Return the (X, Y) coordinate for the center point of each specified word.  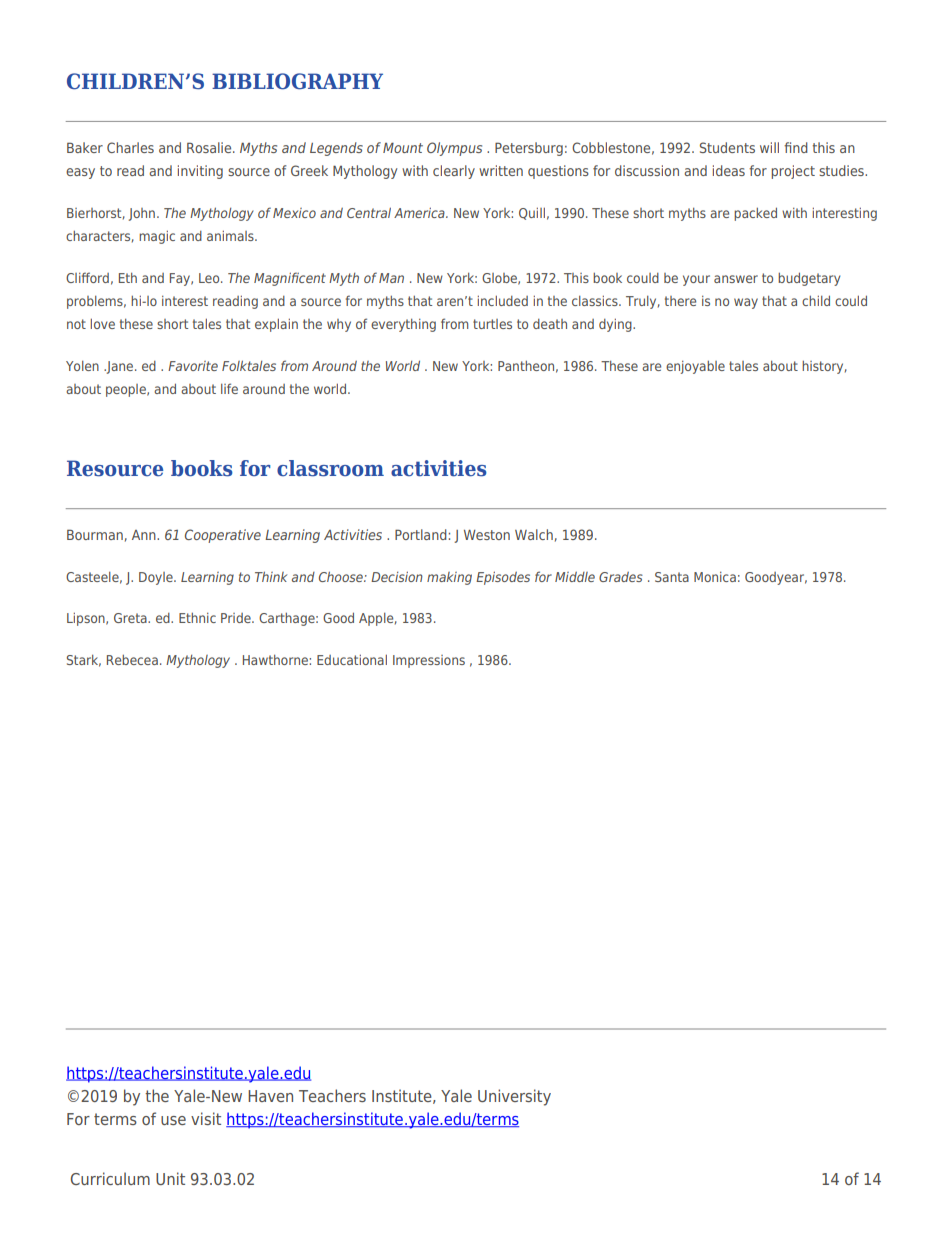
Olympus (454, 149)
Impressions (429, 661)
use (173, 1120)
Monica (715, 577)
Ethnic (197, 618)
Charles (130, 147)
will (769, 147)
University (514, 1097)
